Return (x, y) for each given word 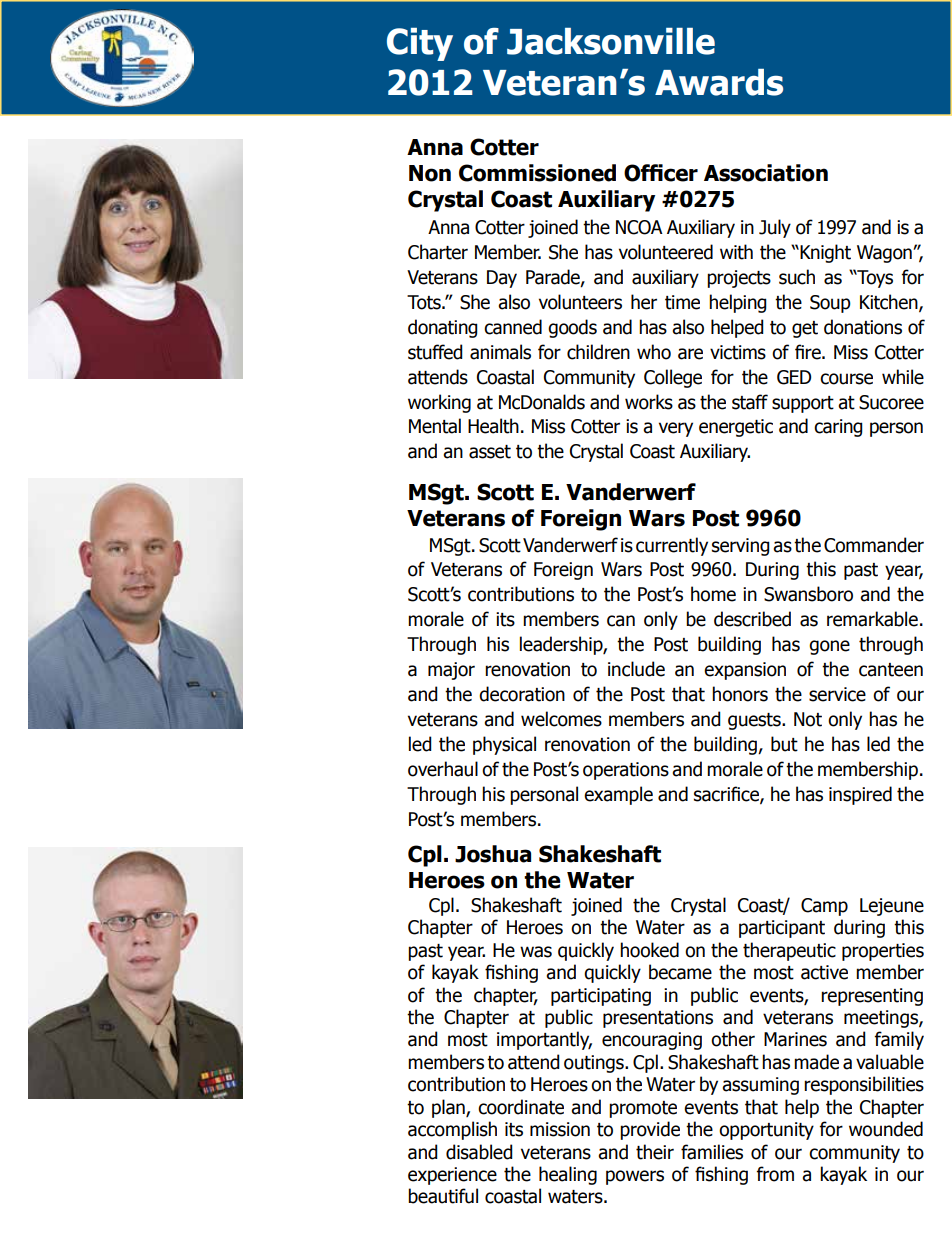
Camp (824, 907)
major (451, 671)
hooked (649, 950)
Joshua (493, 854)
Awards (719, 82)
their (655, 1152)
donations (863, 327)
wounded (886, 1129)
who (654, 352)
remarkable (872, 619)
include (636, 669)
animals (500, 352)
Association (766, 173)
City (420, 44)
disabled (479, 1152)
